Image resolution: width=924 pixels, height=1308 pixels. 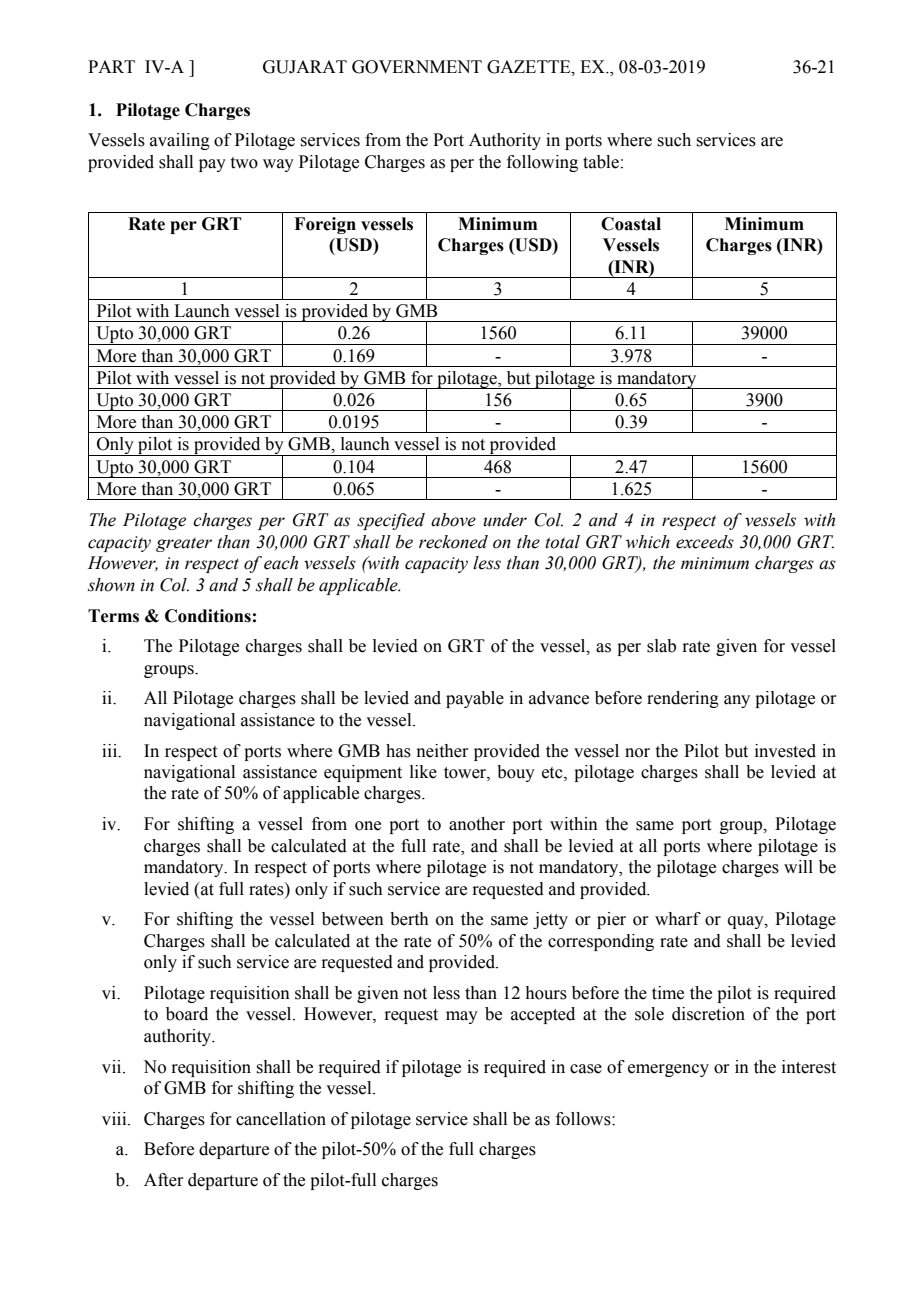 I want to click on slab, so click(x=661, y=646).
